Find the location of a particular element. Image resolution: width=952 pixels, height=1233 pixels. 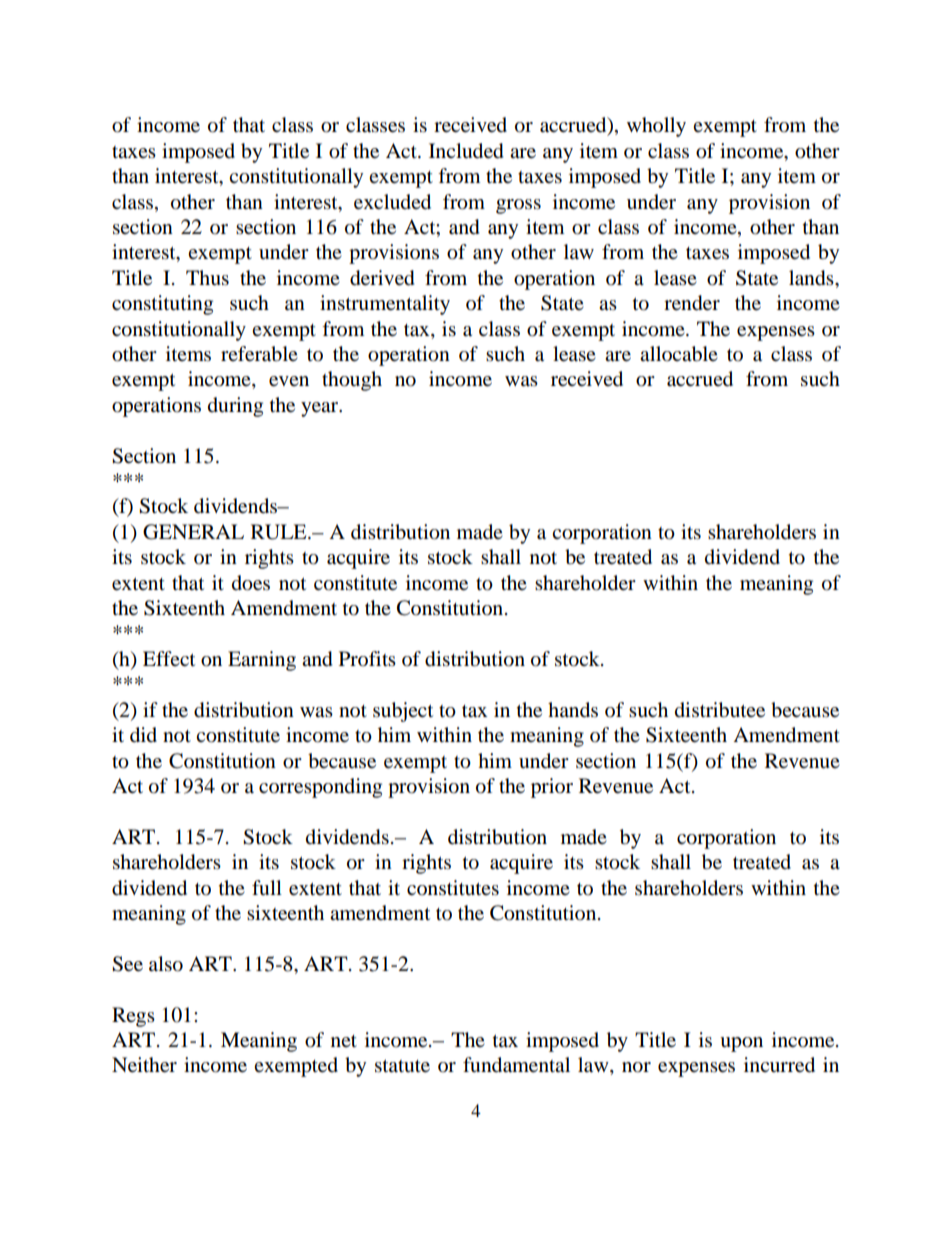

fundamental is located at coordinates (516, 1065).
